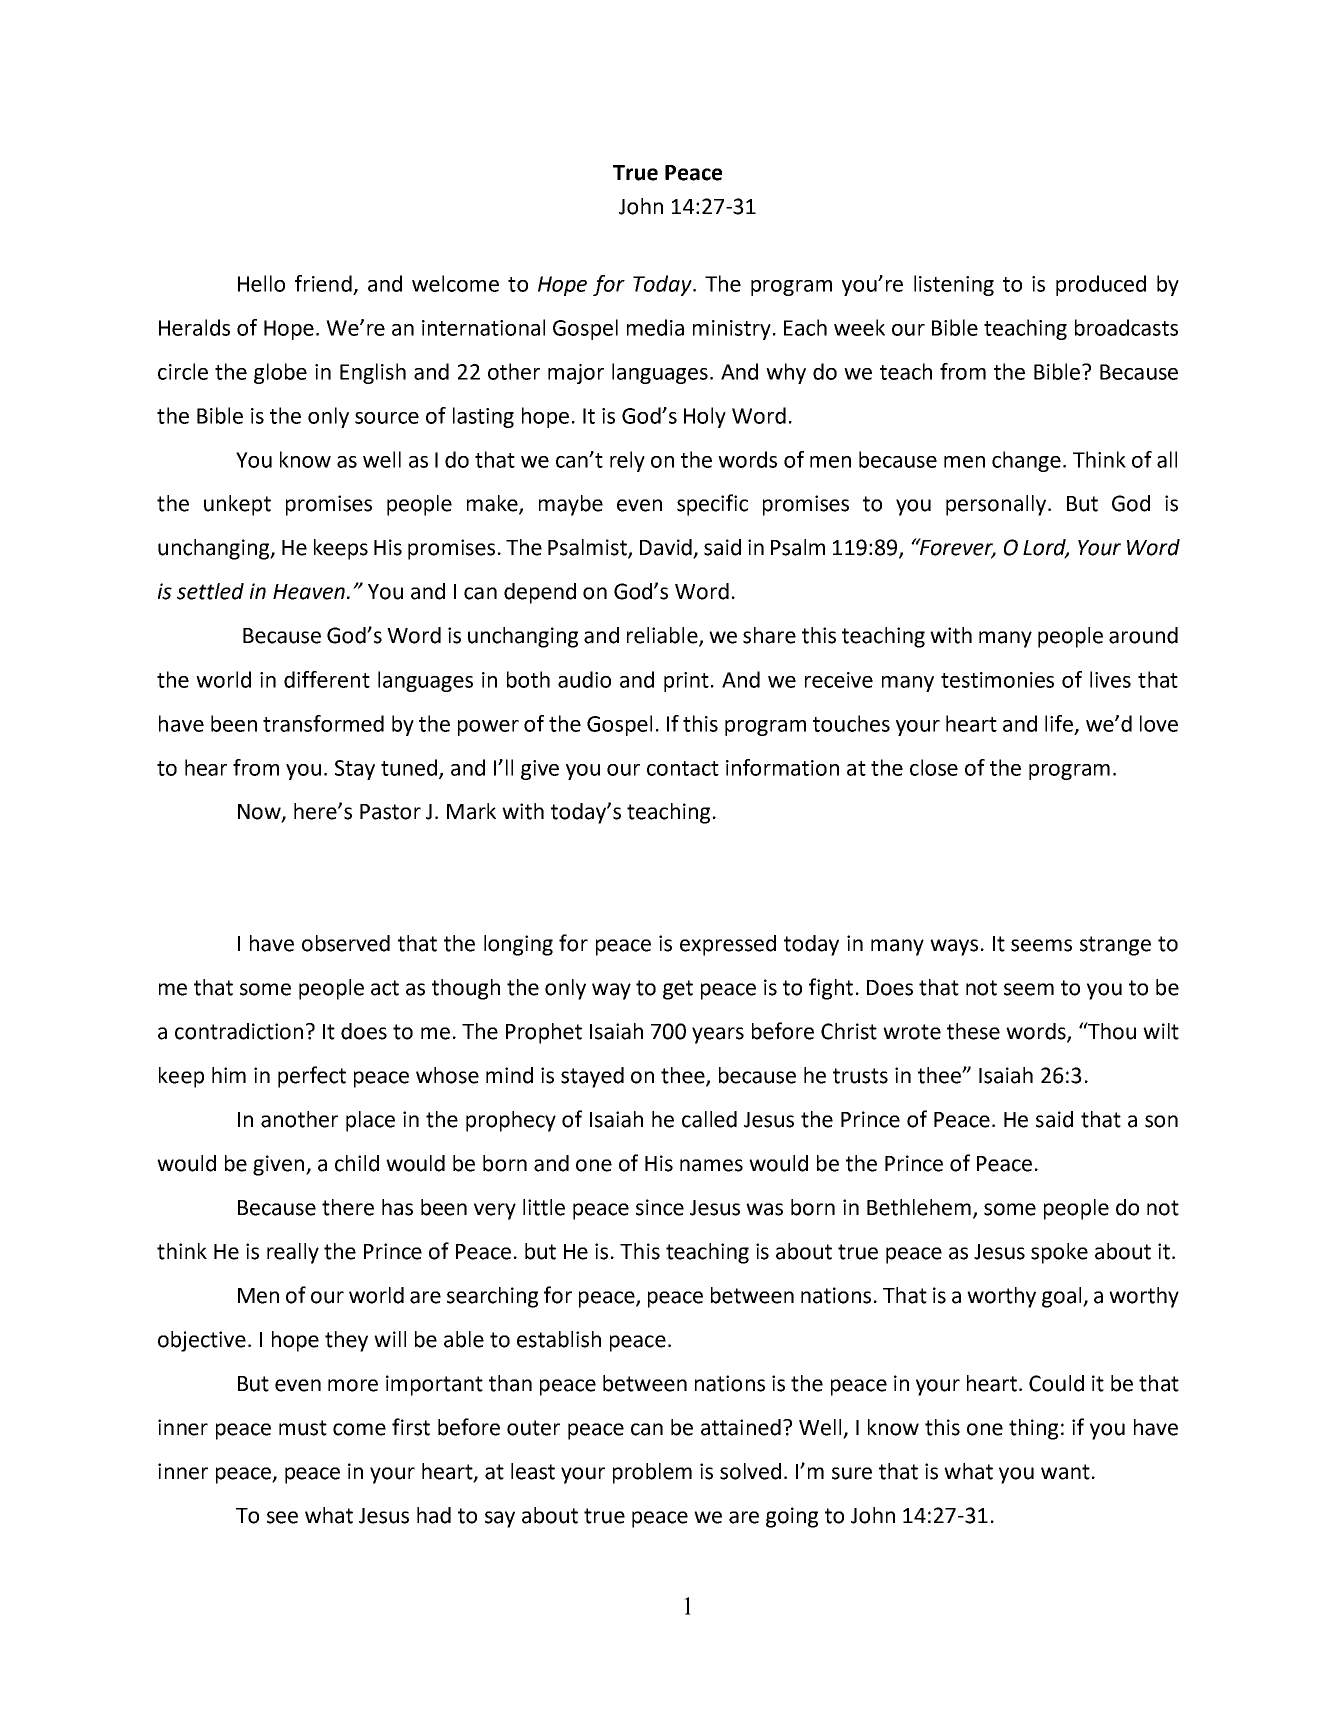 This page has height=1729, width=1336. Describe the element at coordinates (309, 592) in the page. I see `Heaven` at that location.
